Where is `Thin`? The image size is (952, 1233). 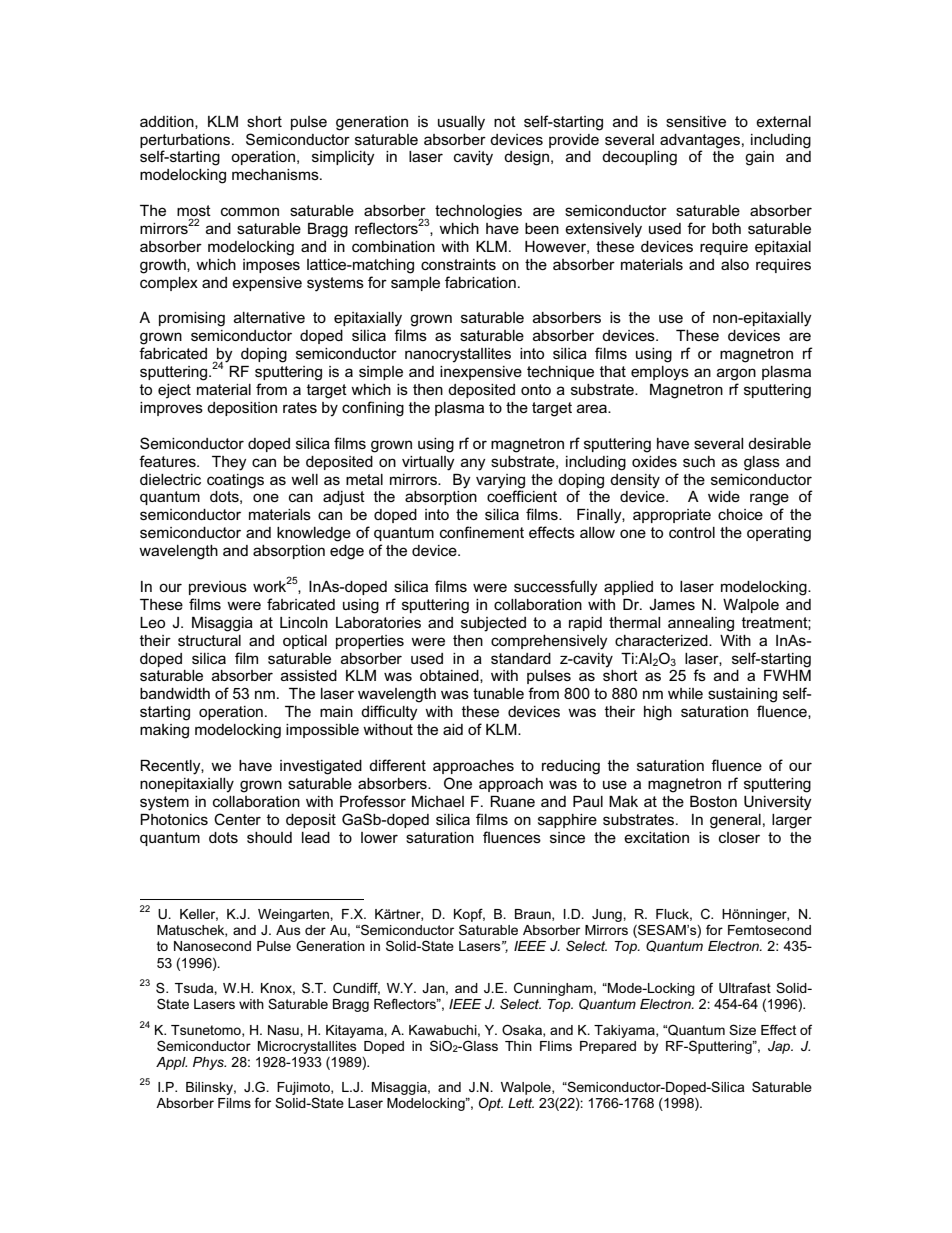 Thin is located at coordinates (518, 1046).
